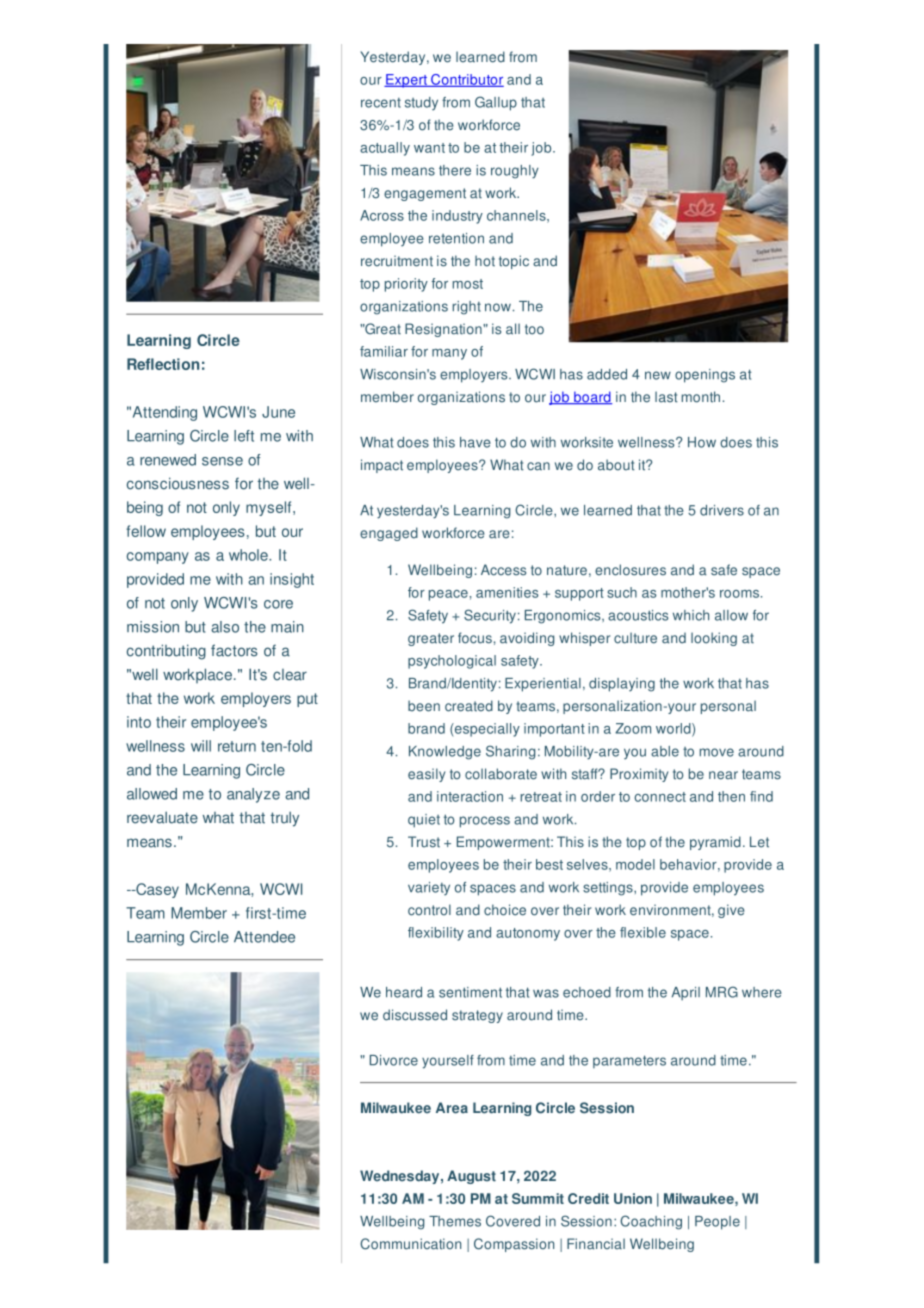 The image size is (924, 1308). What do you see at coordinates (410, 1244) in the screenshot?
I see `Communication` at bounding box center [410, 1244].
